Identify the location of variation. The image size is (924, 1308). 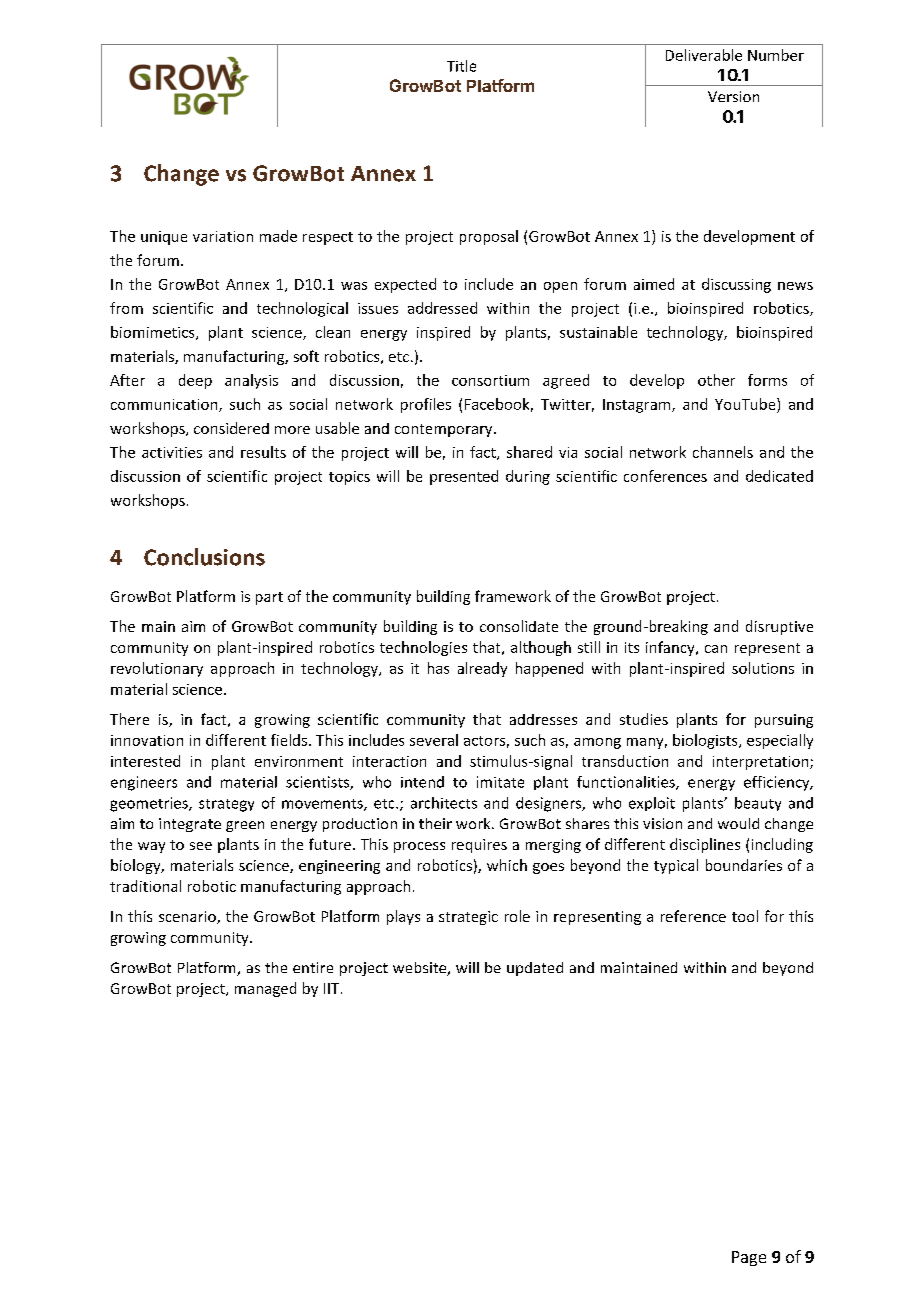
(223, 236).
